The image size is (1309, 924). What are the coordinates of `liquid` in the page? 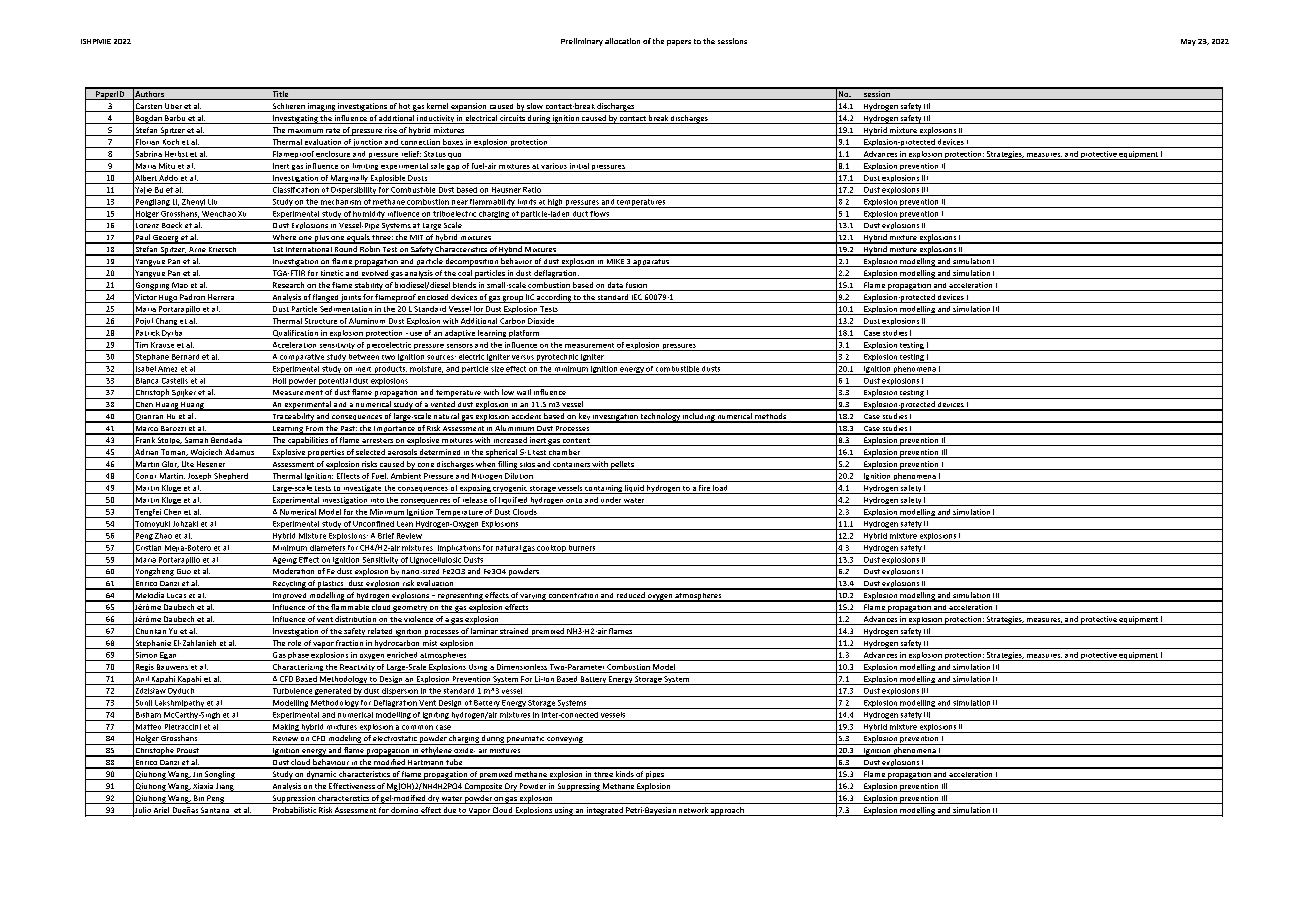 It's located at (634, 489).
